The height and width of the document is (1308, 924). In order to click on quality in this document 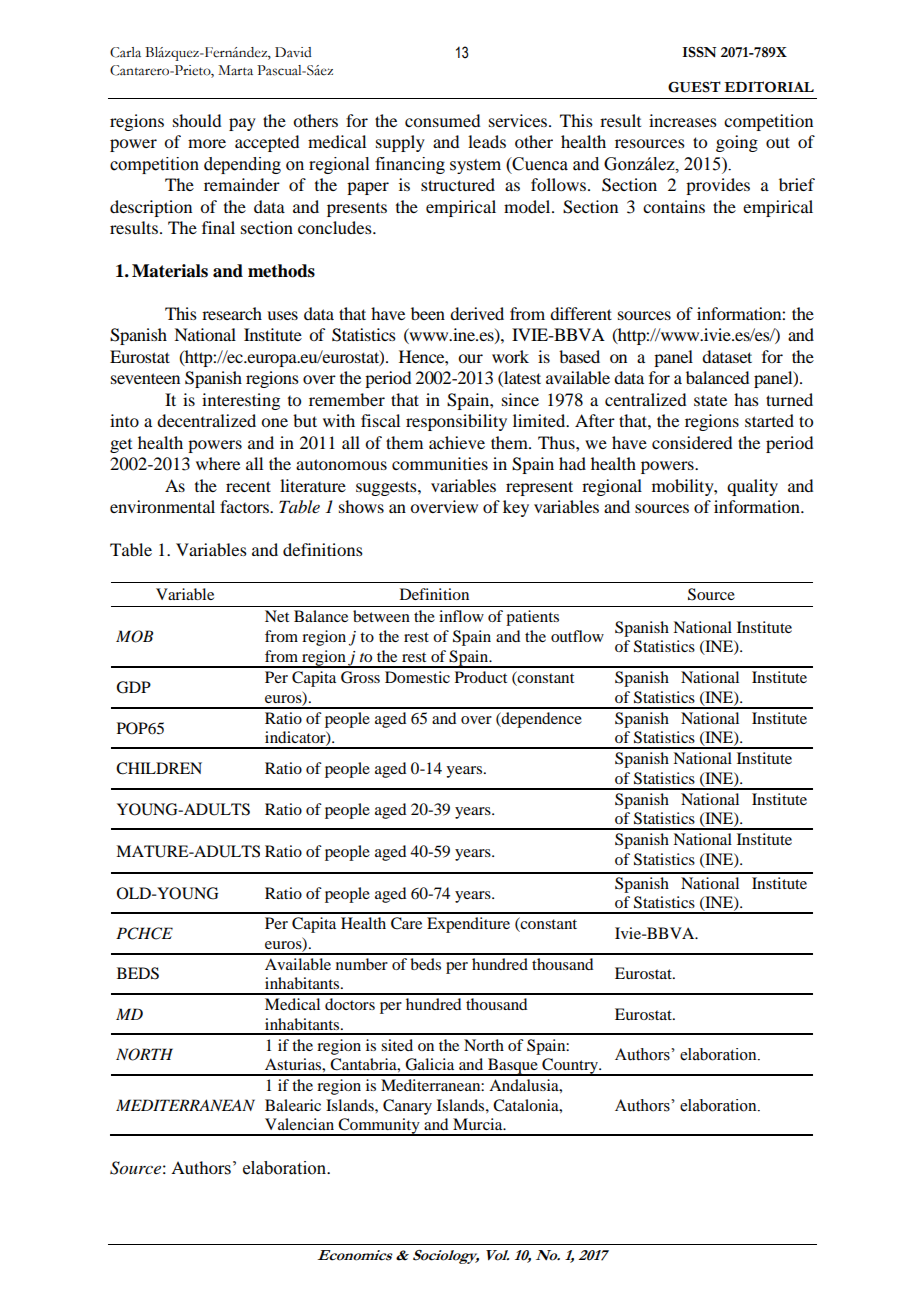, I will do `click(752, 487)`.
